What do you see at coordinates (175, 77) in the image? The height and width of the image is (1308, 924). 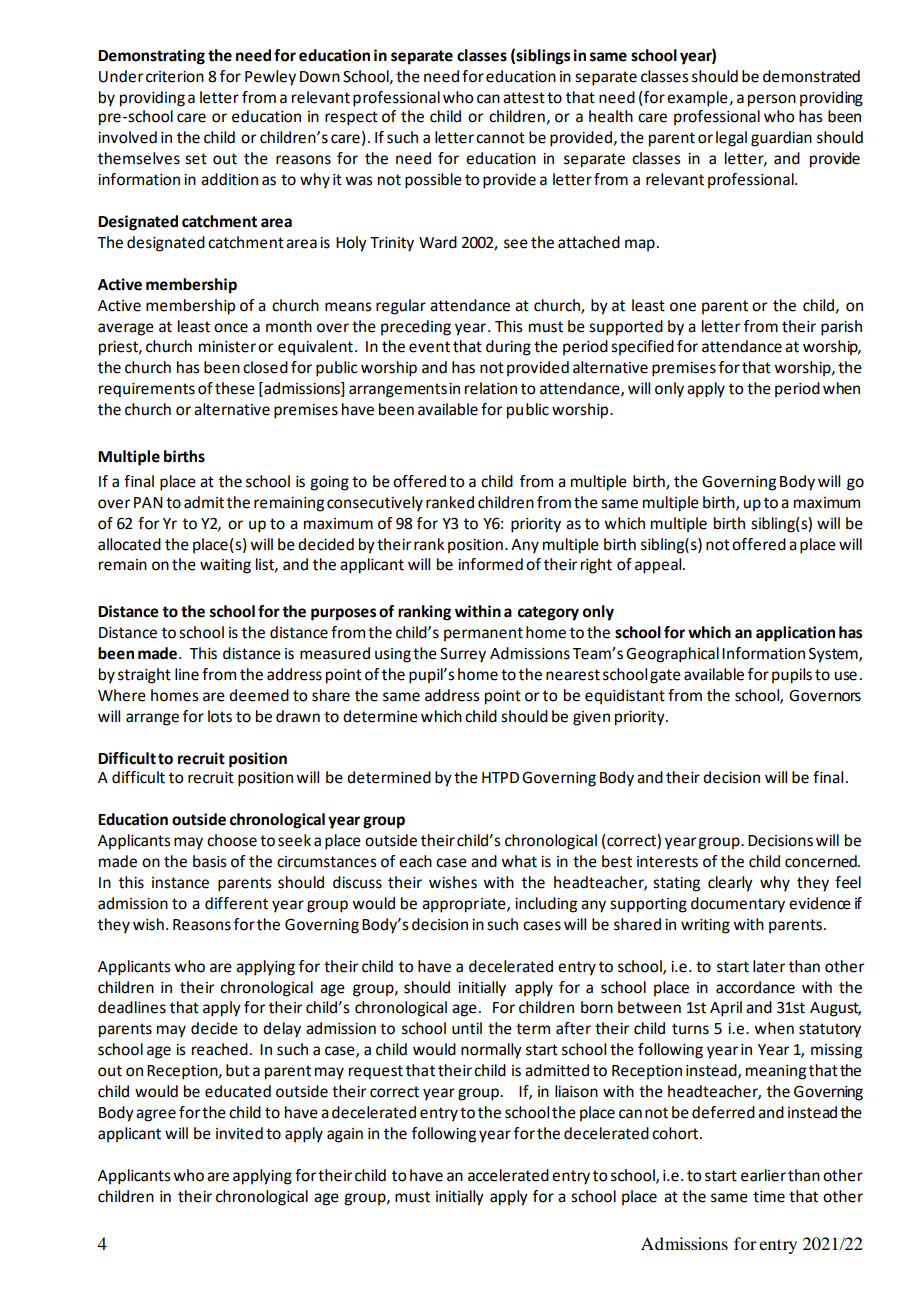 I see `criterion` at bounding box center [175, 77].
